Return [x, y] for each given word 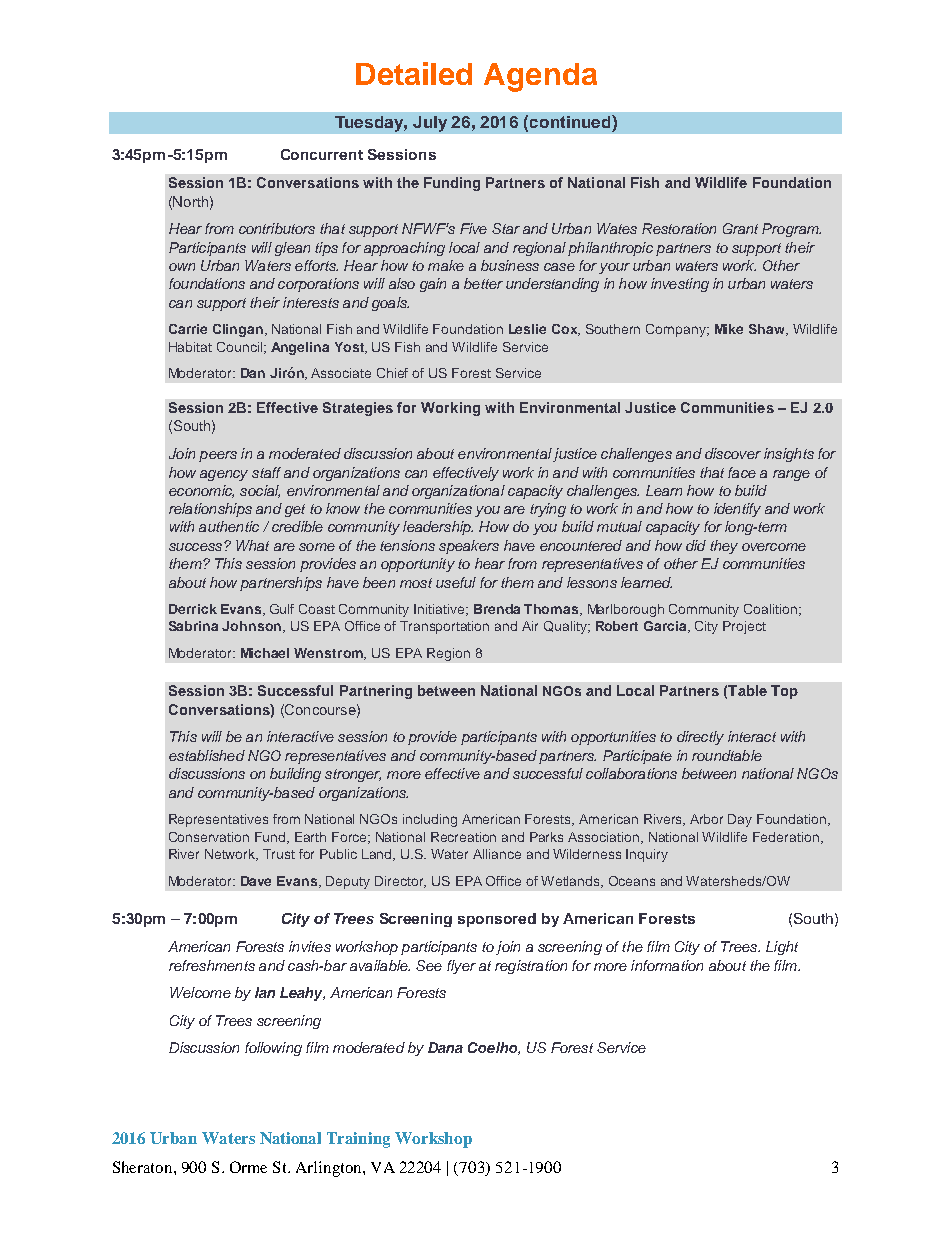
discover [733, 453]
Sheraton [144, 1167]
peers [218, 456]
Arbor [706, 819]
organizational [458, 492]
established [207, 755]
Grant [740, 228]
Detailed [414, 73]
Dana [445, 1047]
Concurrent [322, 154]
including [430, 820]
